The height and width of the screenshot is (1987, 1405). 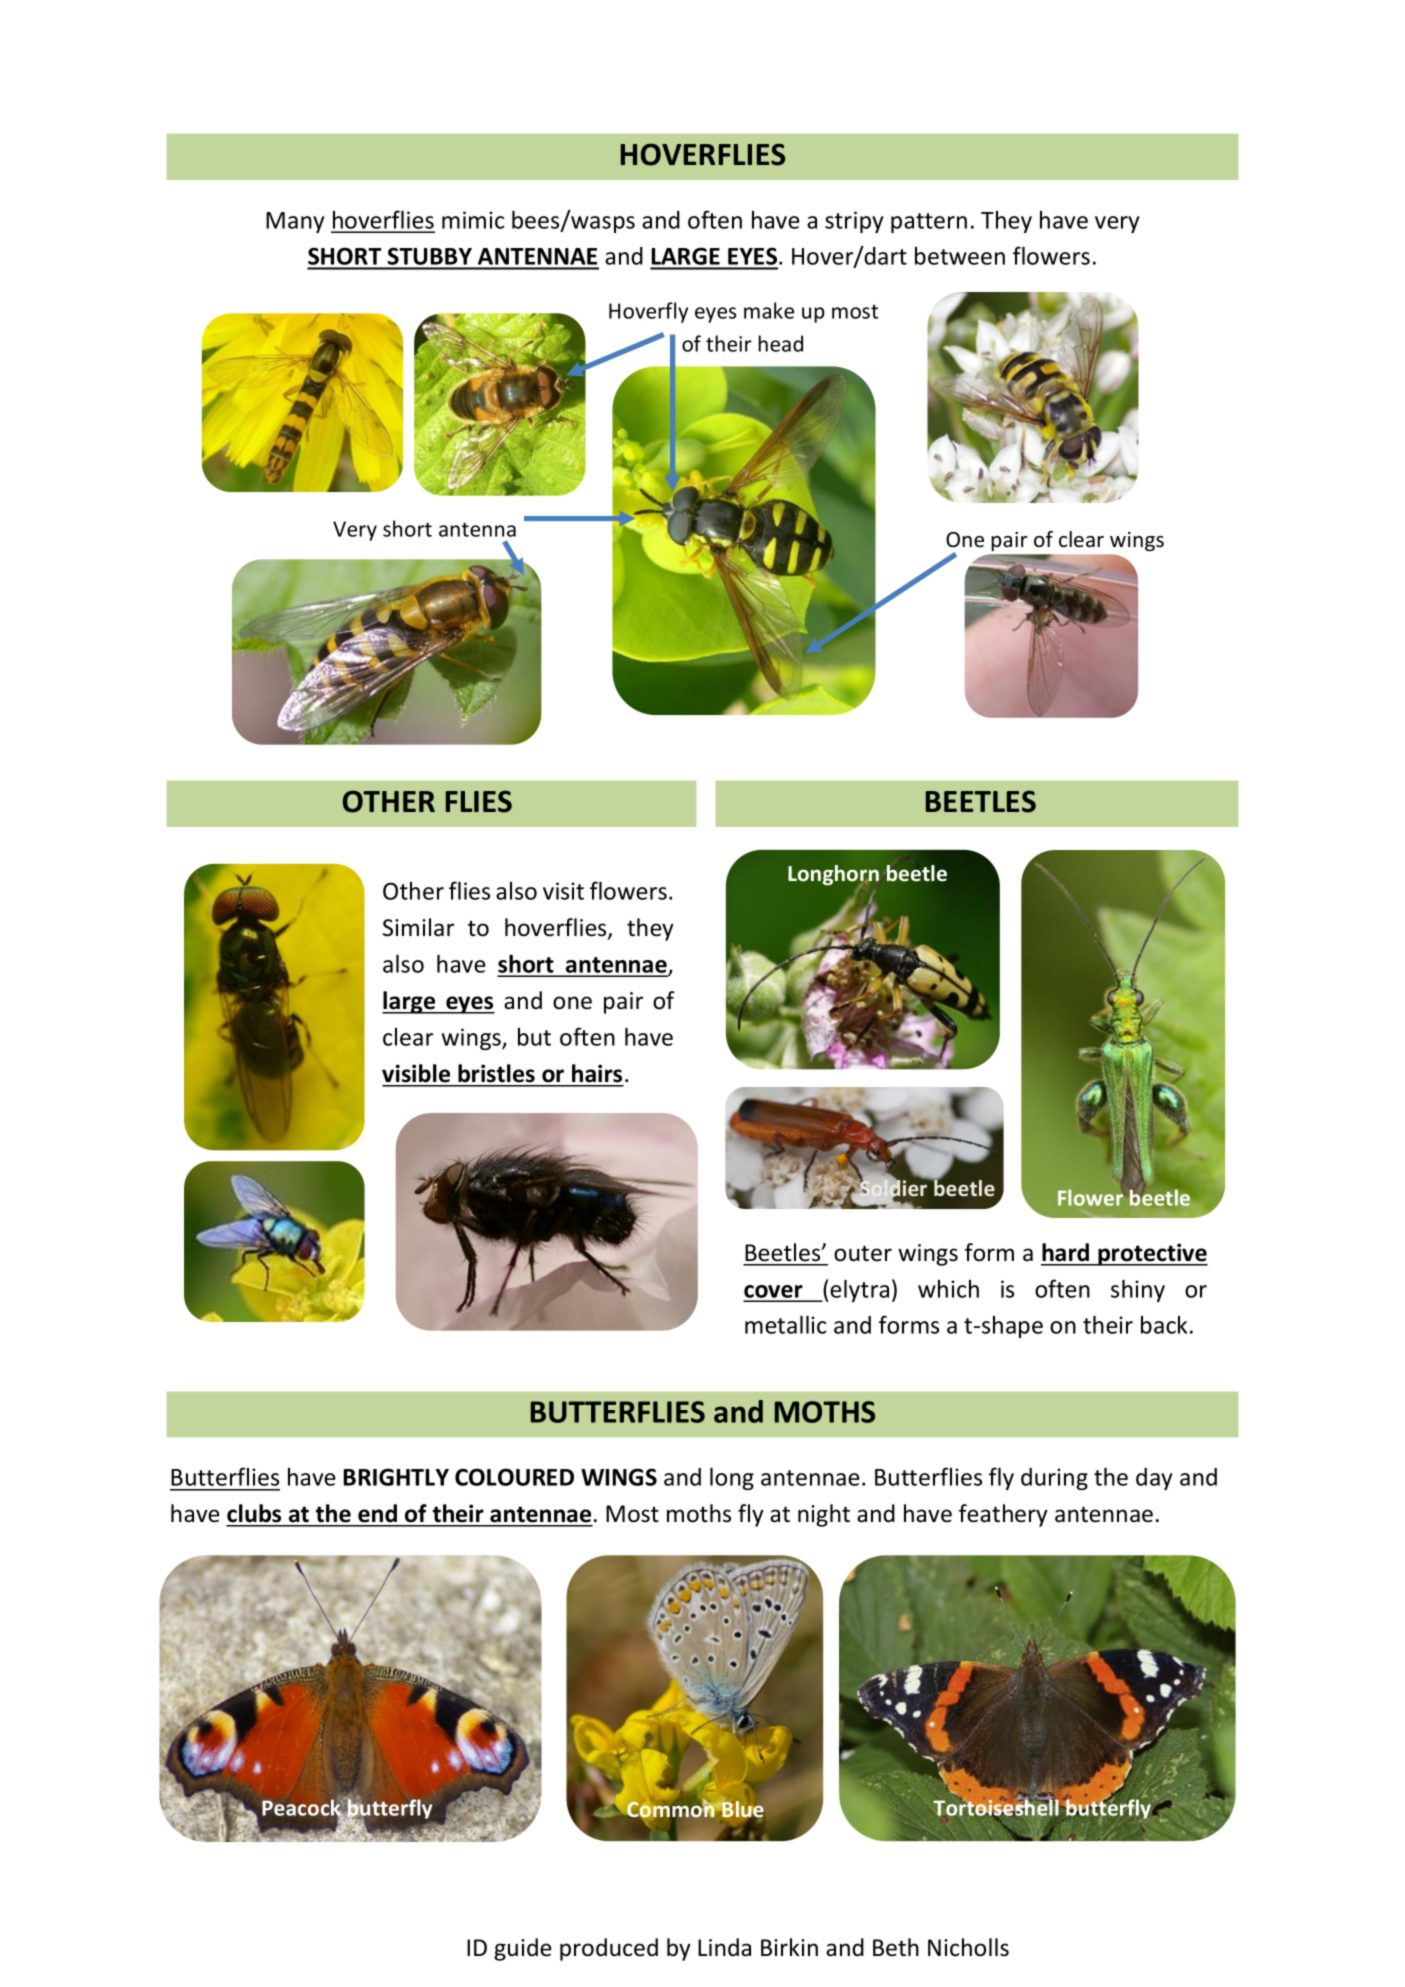 I want to click on guide, so click(x=523, y=1949).
